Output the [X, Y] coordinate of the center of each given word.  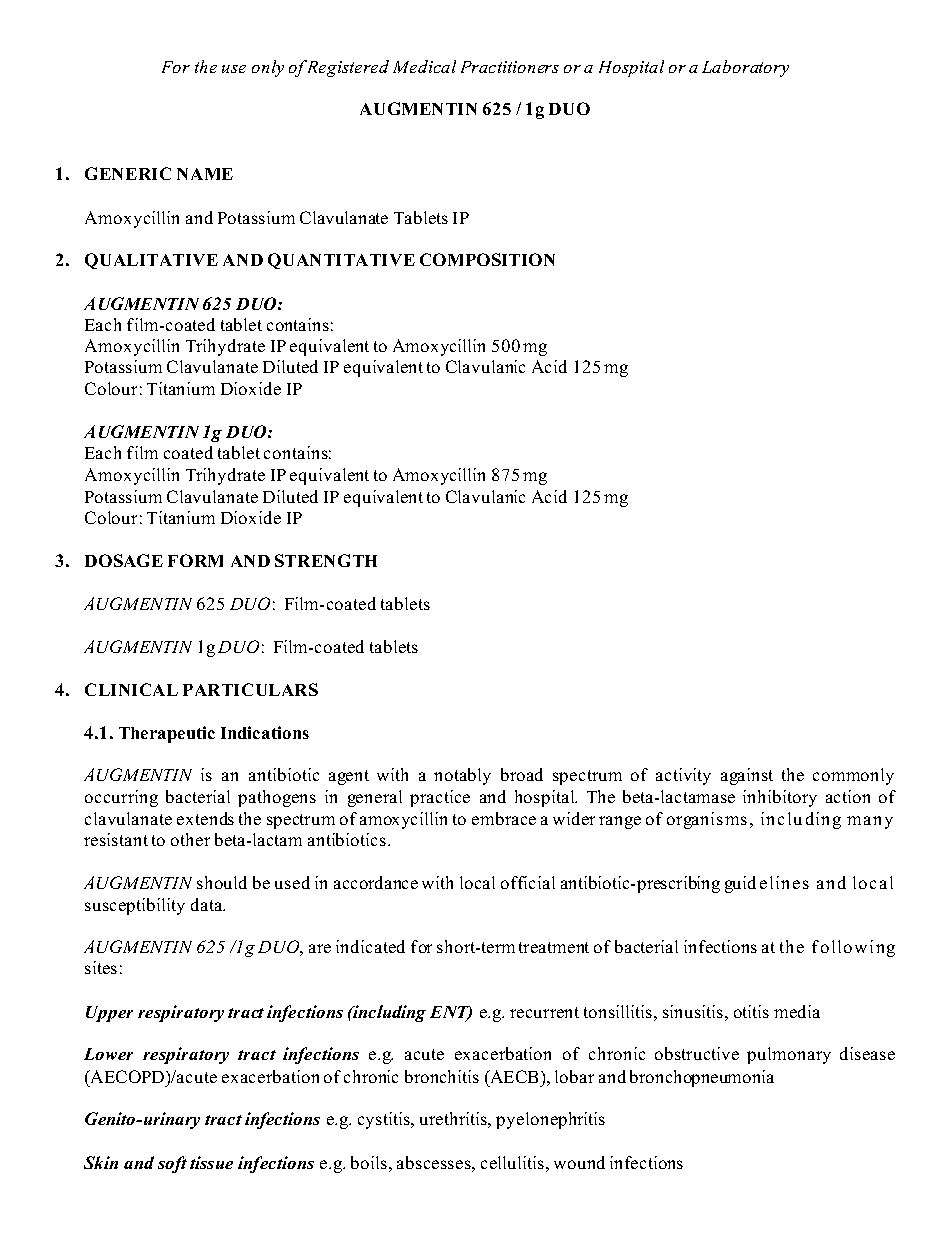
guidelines [767, 884]
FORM [195, 560]
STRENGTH [326, 560]
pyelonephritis [550, 1120]
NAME [205, 174]
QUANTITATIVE [341, 261]
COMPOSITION [487, 259]
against [747, 776]
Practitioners [510, 67]
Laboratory [745, 68]
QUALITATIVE [151, 261]
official [528, 882]
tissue [211, 1162]
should [222, 882]
